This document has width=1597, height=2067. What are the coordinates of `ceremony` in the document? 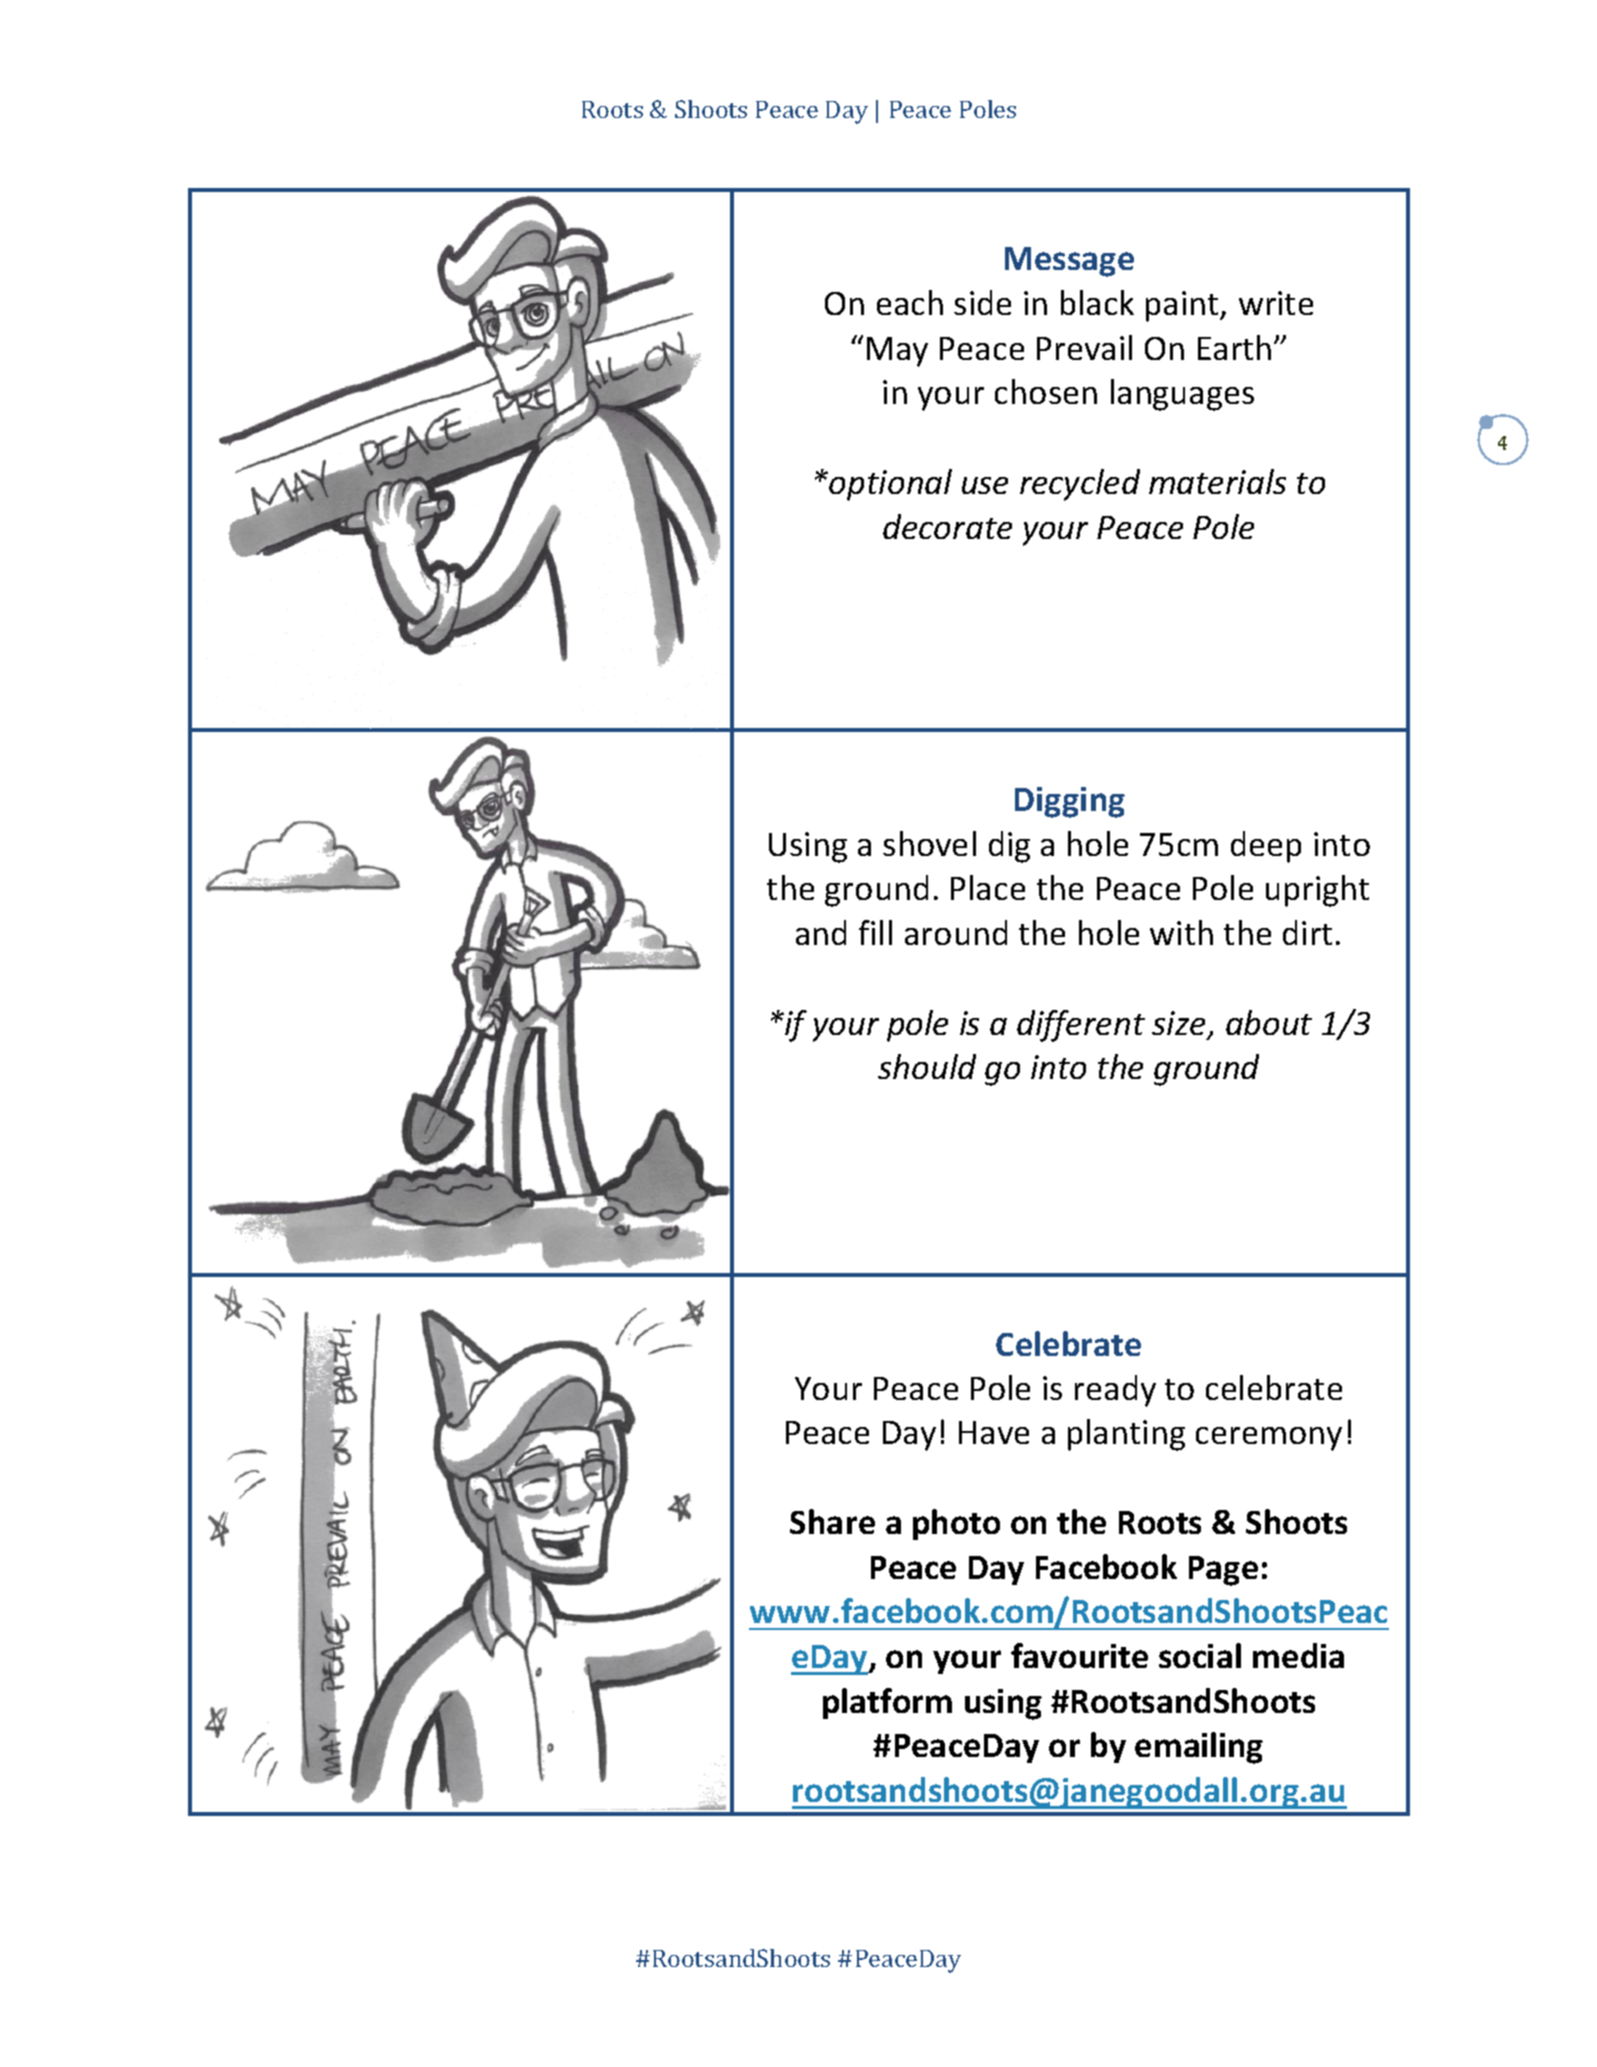 It's located at (1269, 1439).
